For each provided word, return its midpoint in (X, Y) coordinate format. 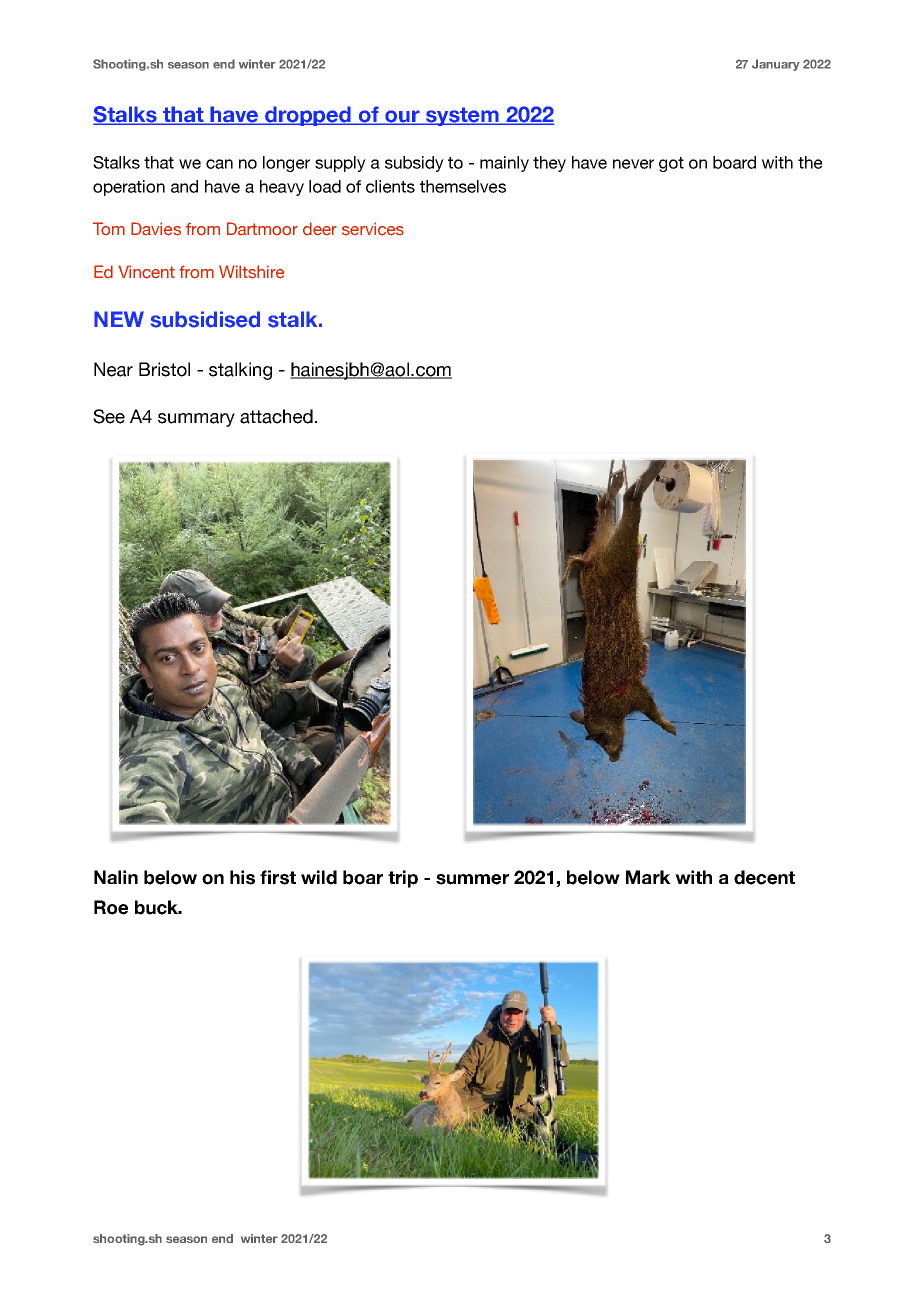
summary (196, 420)
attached (276, 416)
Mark (648, 877)
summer (472, 879)
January (776, 65)
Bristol (164, 369)
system (462, 116)
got (671, 164)
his (242, 877)
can (219, 164)
